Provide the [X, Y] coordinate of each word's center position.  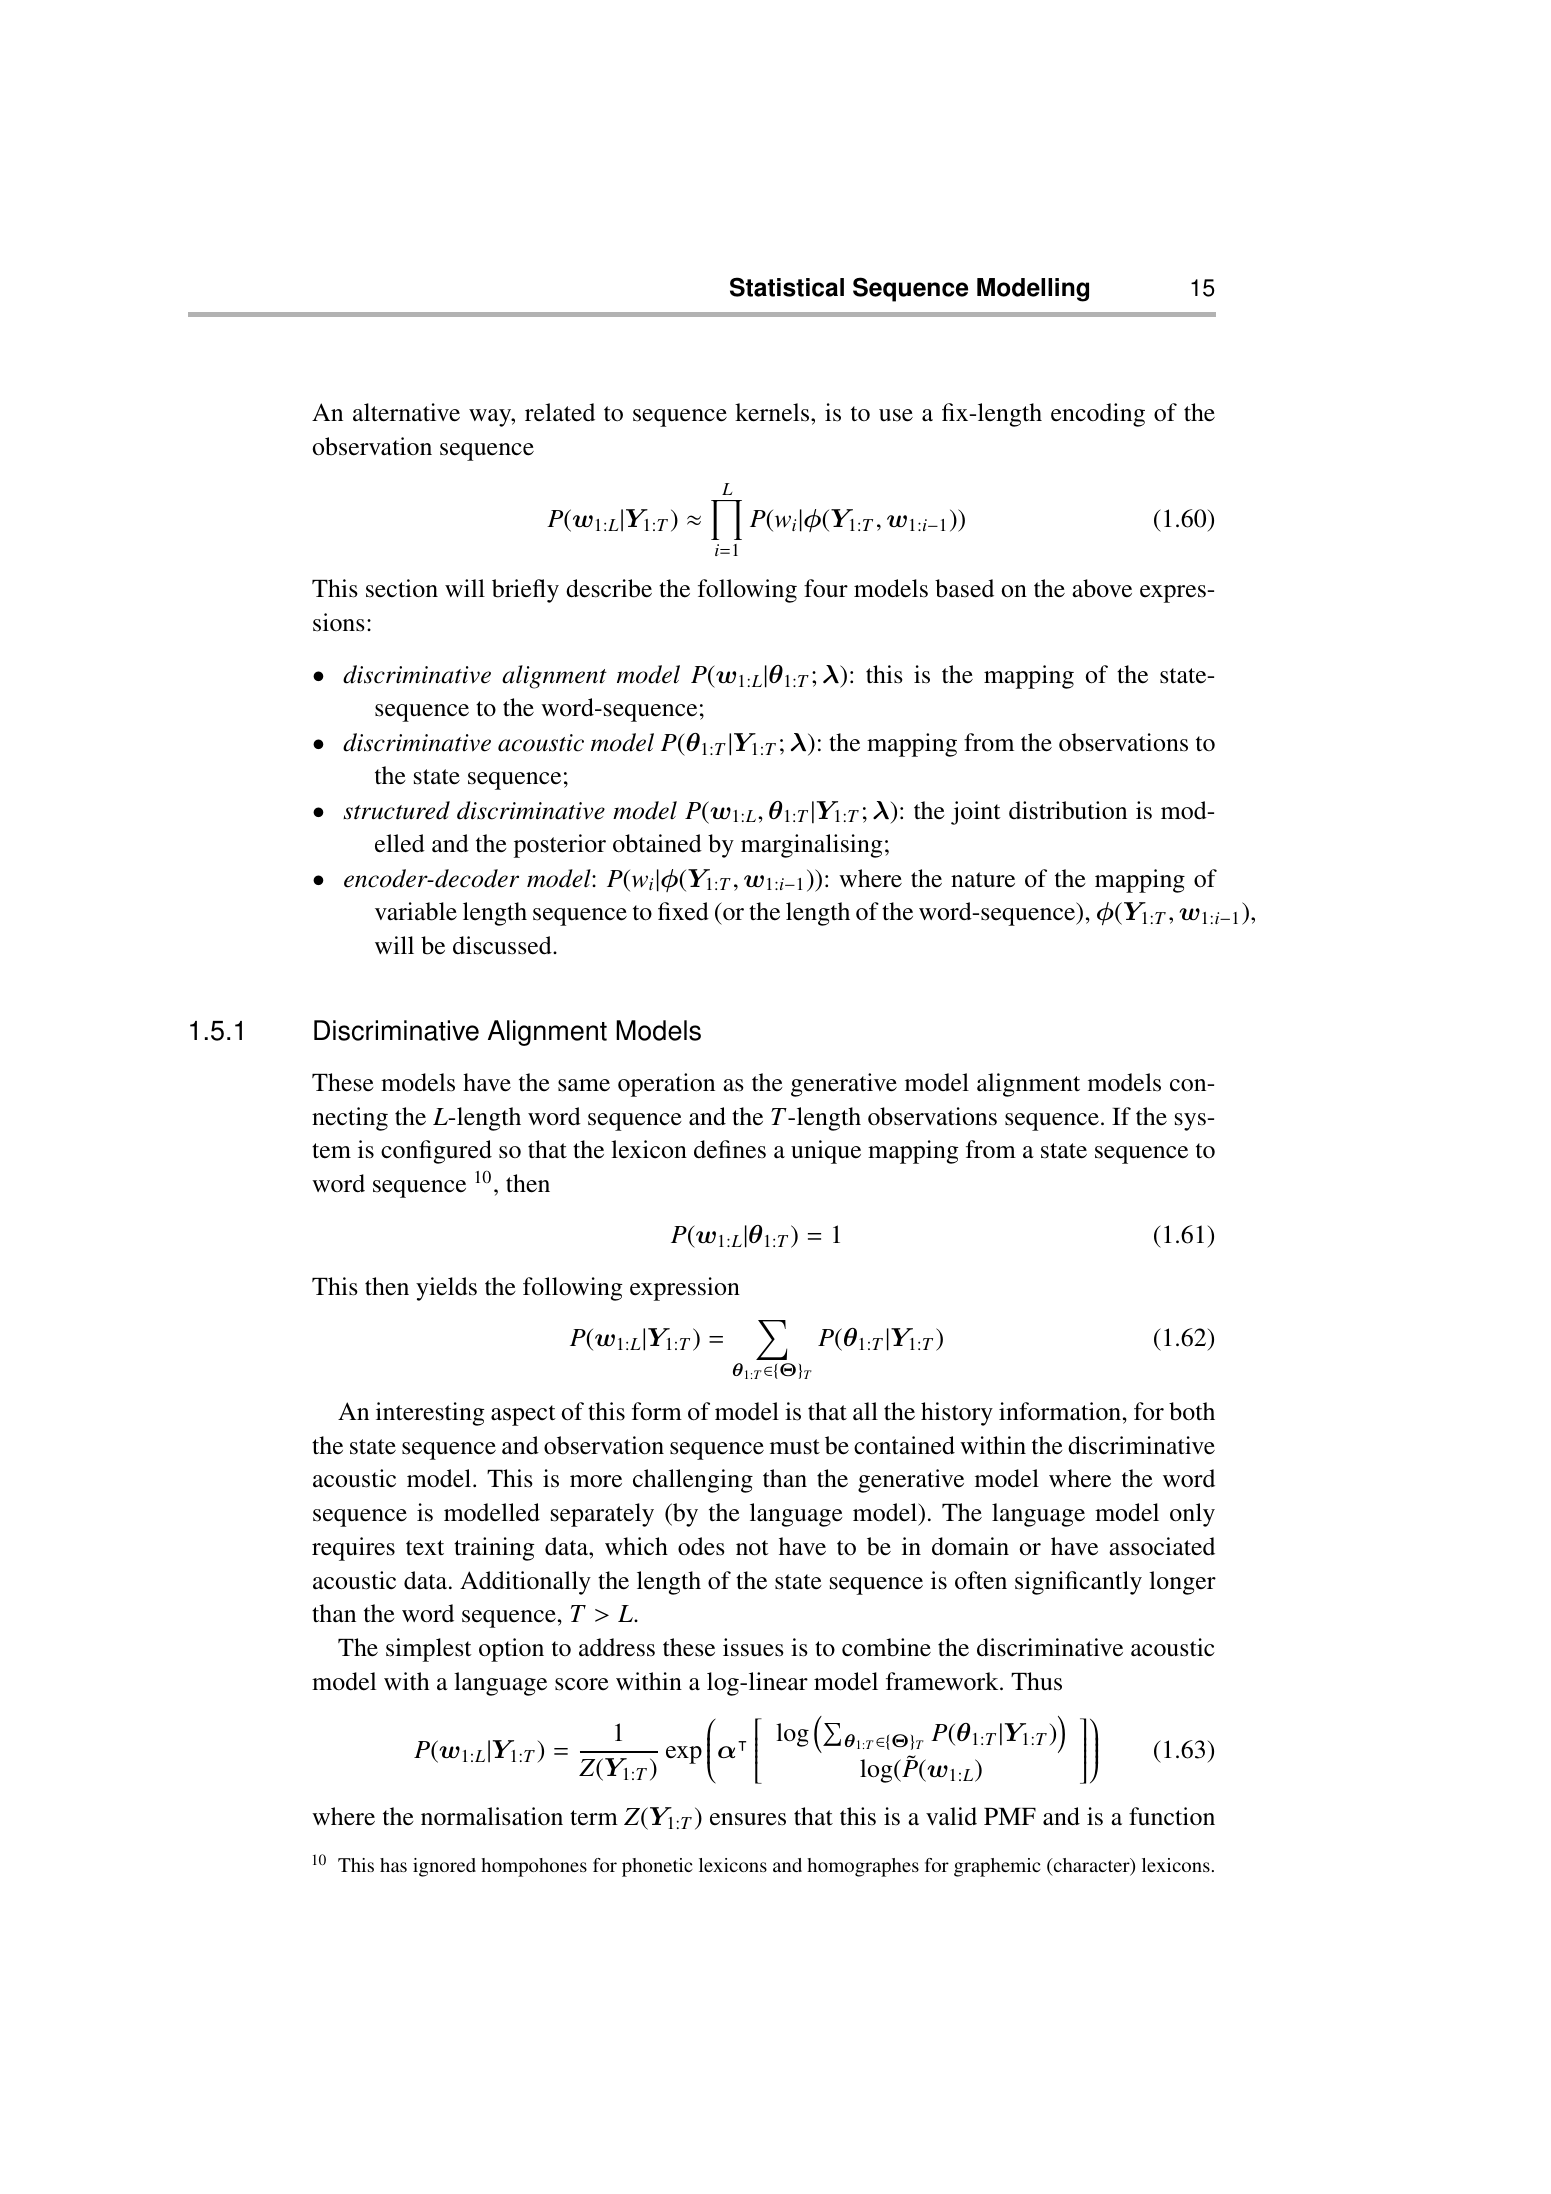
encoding [1098, 415]
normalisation [492, 1816]
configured [436, 1152]
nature [983, 880]
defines [730, 1149]
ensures [748, 1819]
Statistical [787, 287]
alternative [406, 412]
